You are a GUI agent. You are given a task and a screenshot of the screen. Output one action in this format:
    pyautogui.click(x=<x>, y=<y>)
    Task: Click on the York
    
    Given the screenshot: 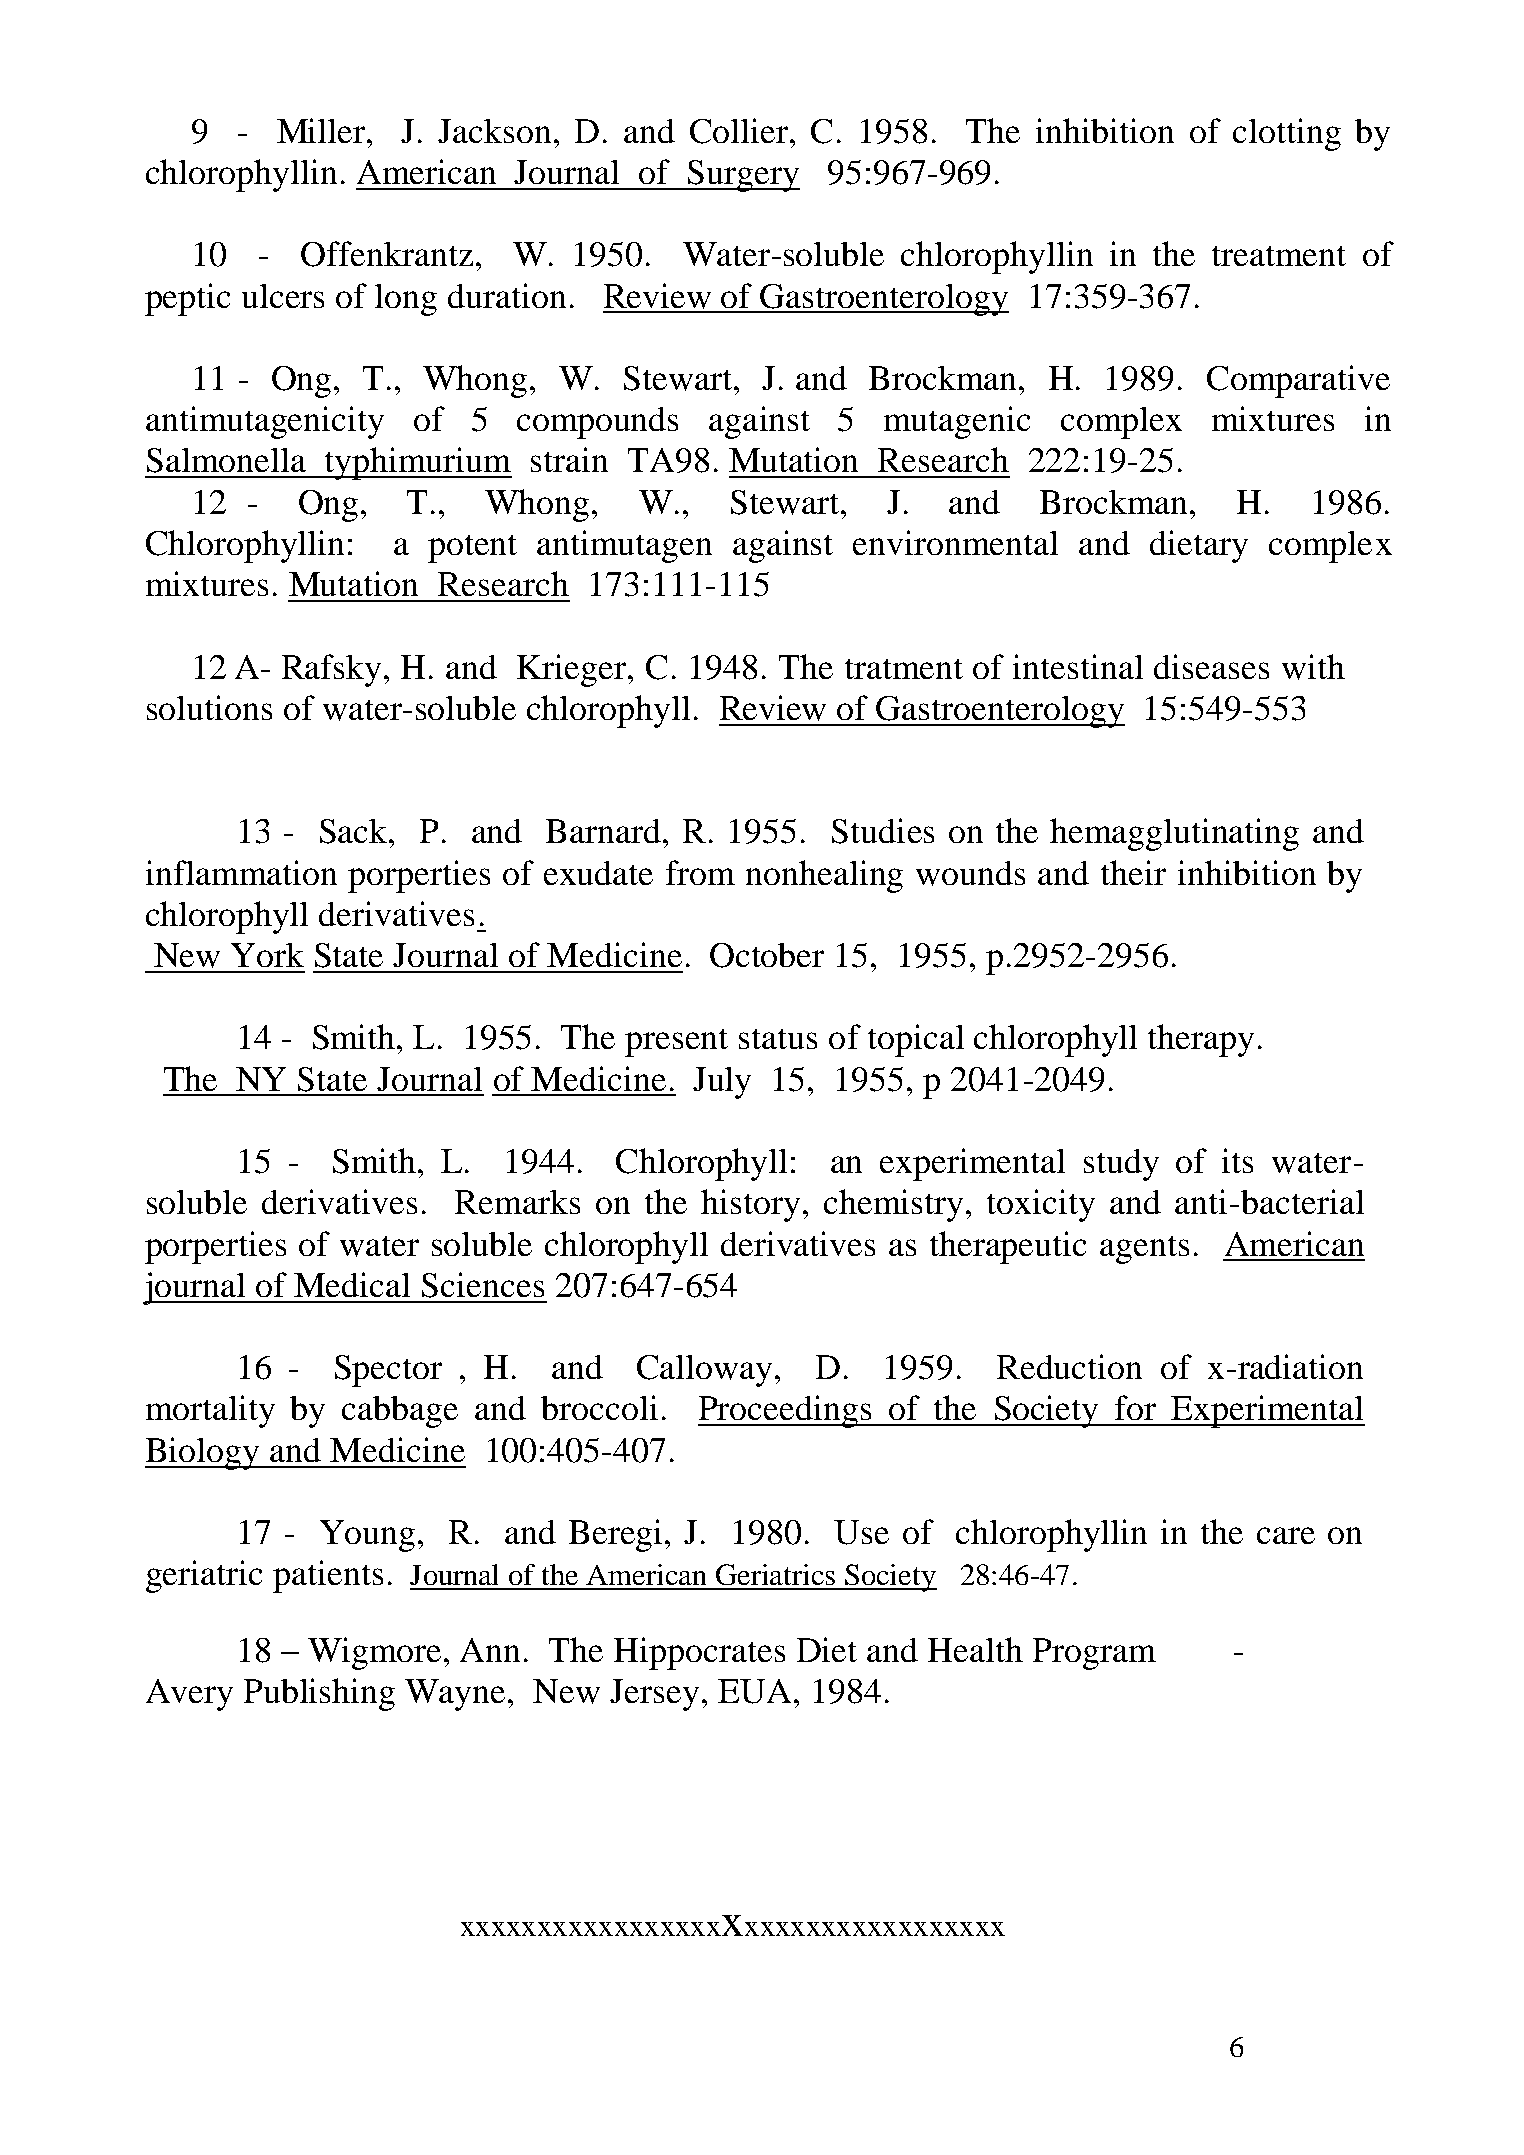 What is the action you would take?
    pyautogui.click(x=267, y=955)
